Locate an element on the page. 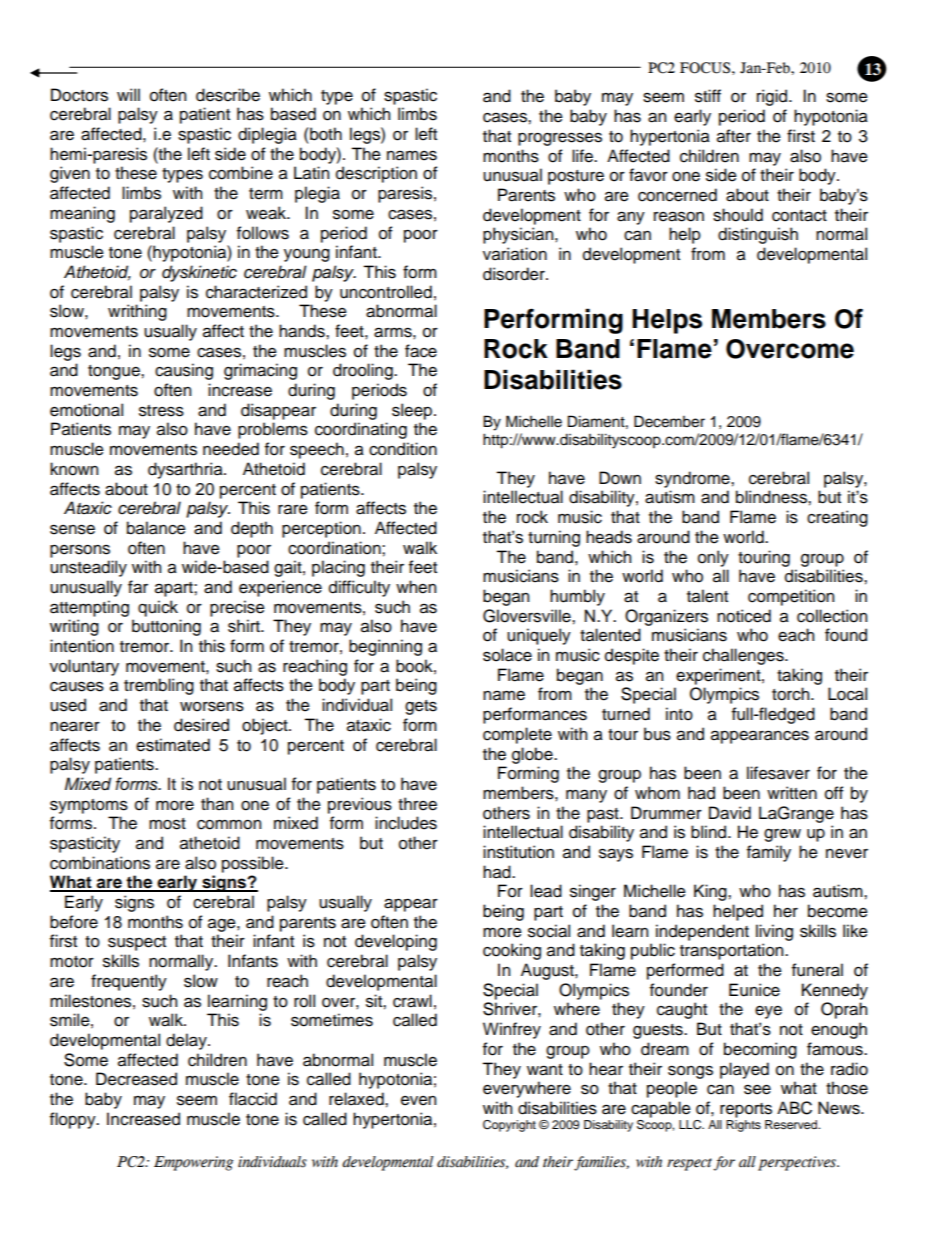  after is located at coordinates (734, 136).
